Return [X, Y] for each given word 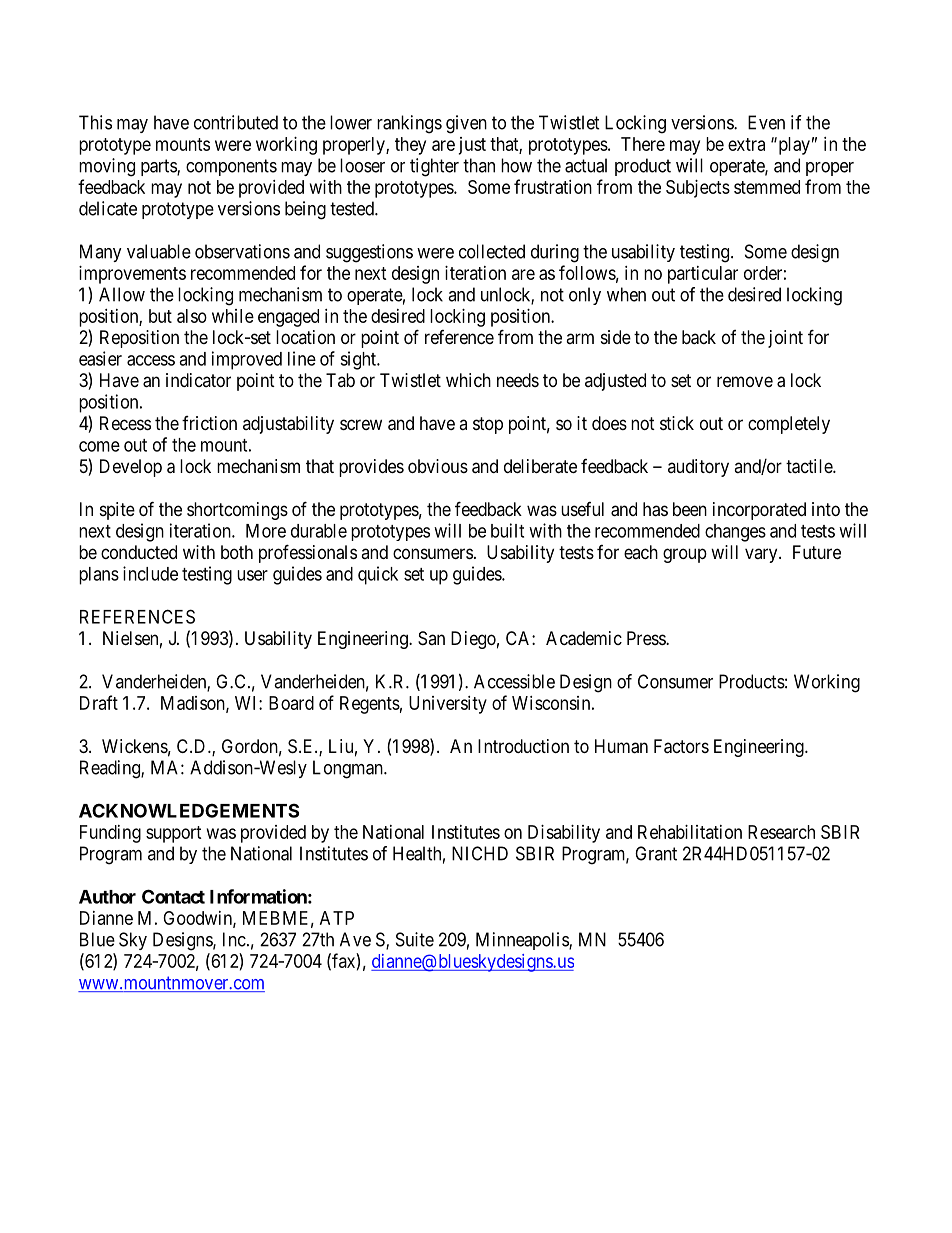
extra [746, 144]
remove [745, 381]
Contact [173, 896]
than [479, 165]
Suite [415, 939]
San [431, 638]
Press [647, 638]
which [468, 380]
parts [159, 167]
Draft [99, 702]
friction [209, 423]
